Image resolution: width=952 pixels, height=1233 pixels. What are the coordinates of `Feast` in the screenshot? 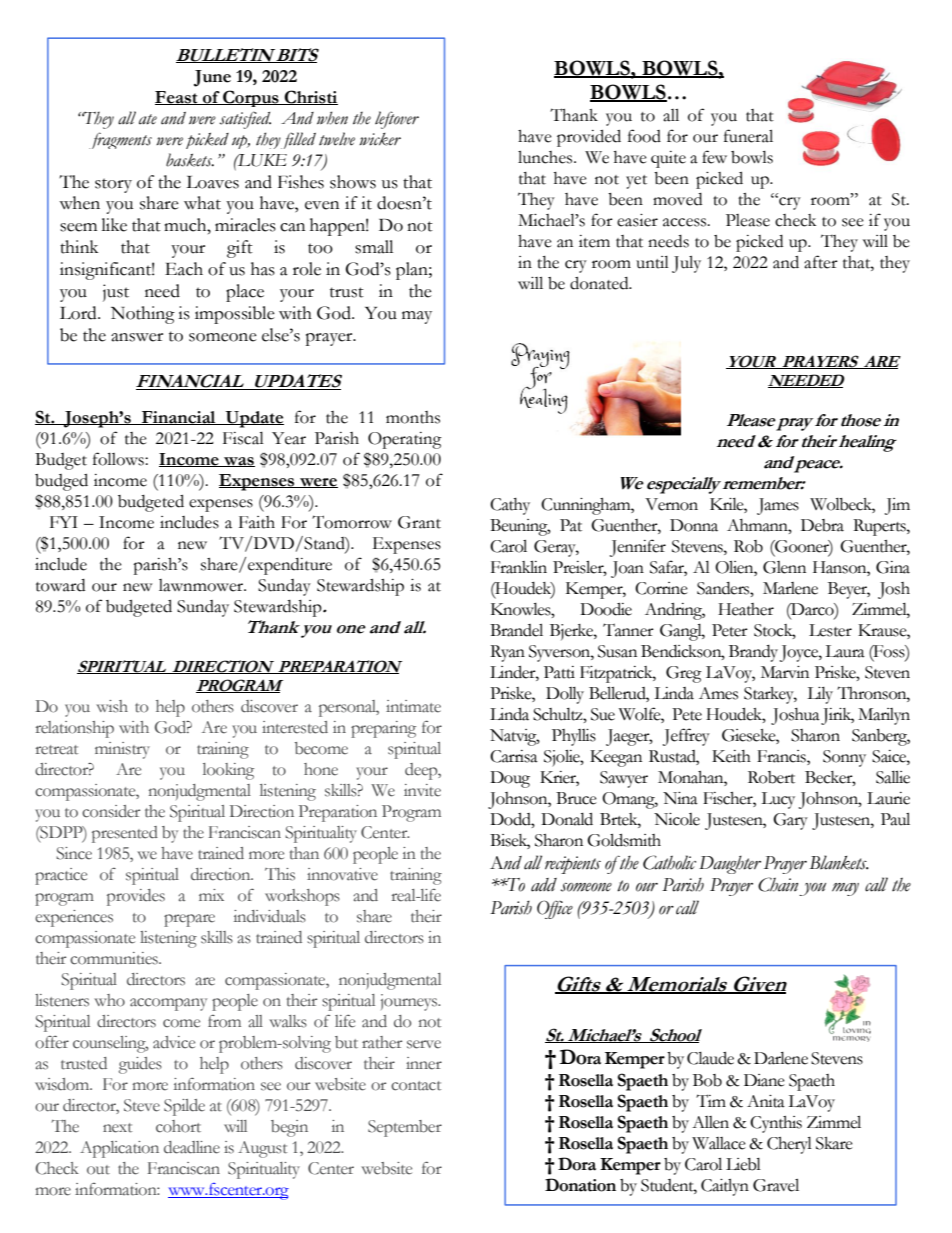 It's located at (177, 98).
